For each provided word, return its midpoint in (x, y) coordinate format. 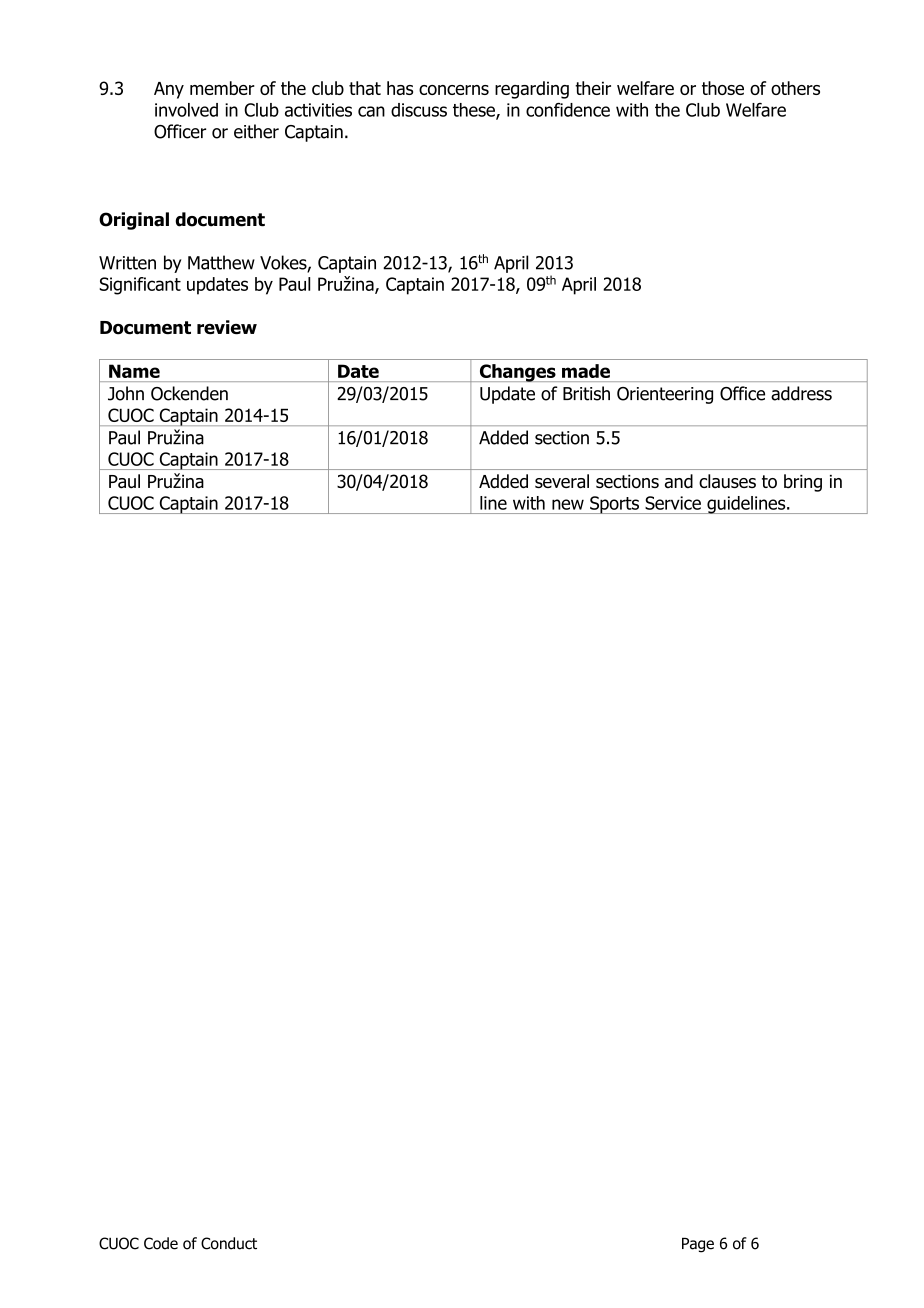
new (568, 504)
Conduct (229, 1243)
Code (161, 1243)
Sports (614, 505)
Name (134, 371)
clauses (727, 481)
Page (698, 1245)
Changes (517, 373)
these (475, 111)
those (723, 88)
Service (673, 503)
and (679, 481)
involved (186, 110)
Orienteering (665, 395)
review (227, 327)
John (126, 393)
